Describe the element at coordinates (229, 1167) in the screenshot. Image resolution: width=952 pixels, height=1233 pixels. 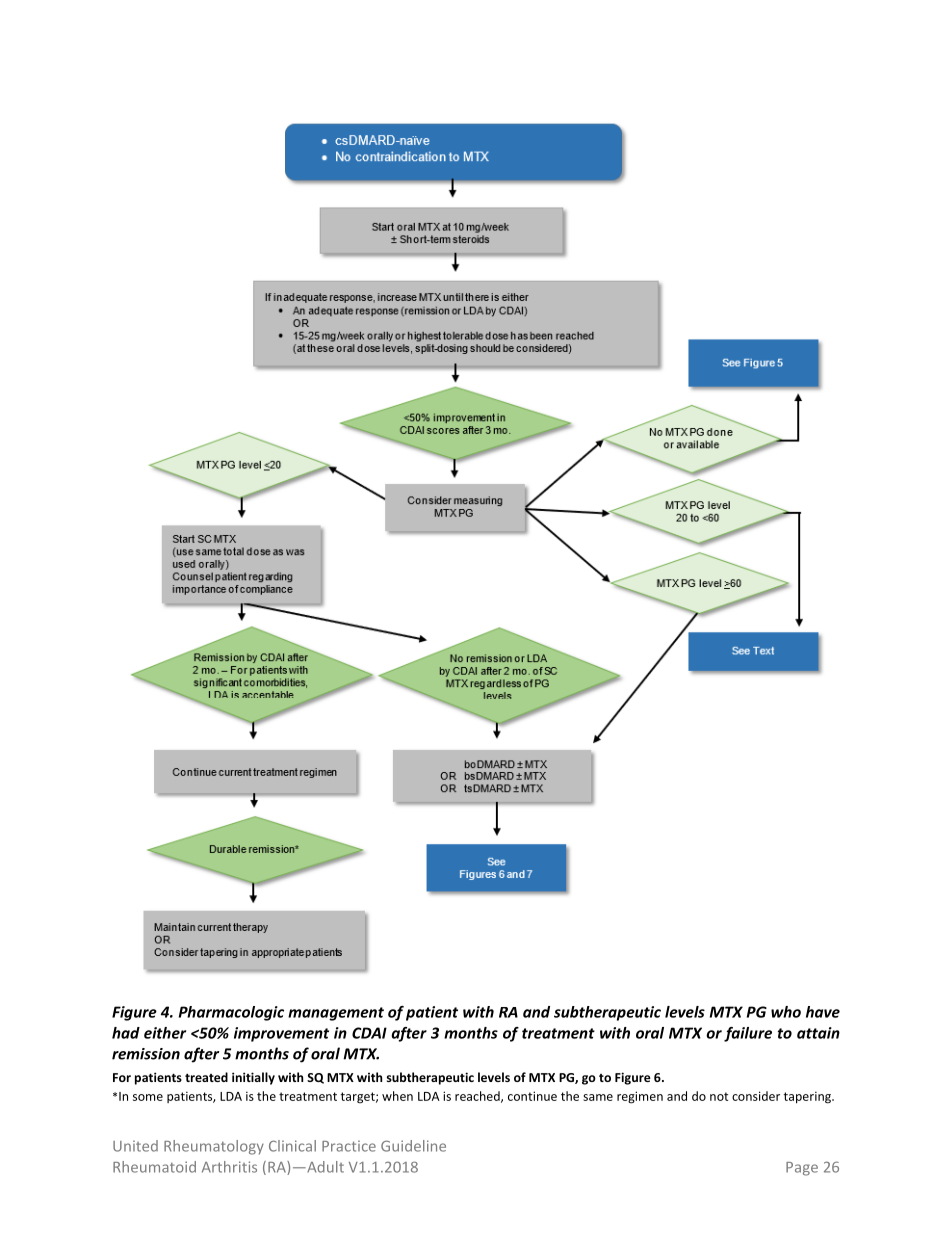
I see `Arthritis` at that location.
